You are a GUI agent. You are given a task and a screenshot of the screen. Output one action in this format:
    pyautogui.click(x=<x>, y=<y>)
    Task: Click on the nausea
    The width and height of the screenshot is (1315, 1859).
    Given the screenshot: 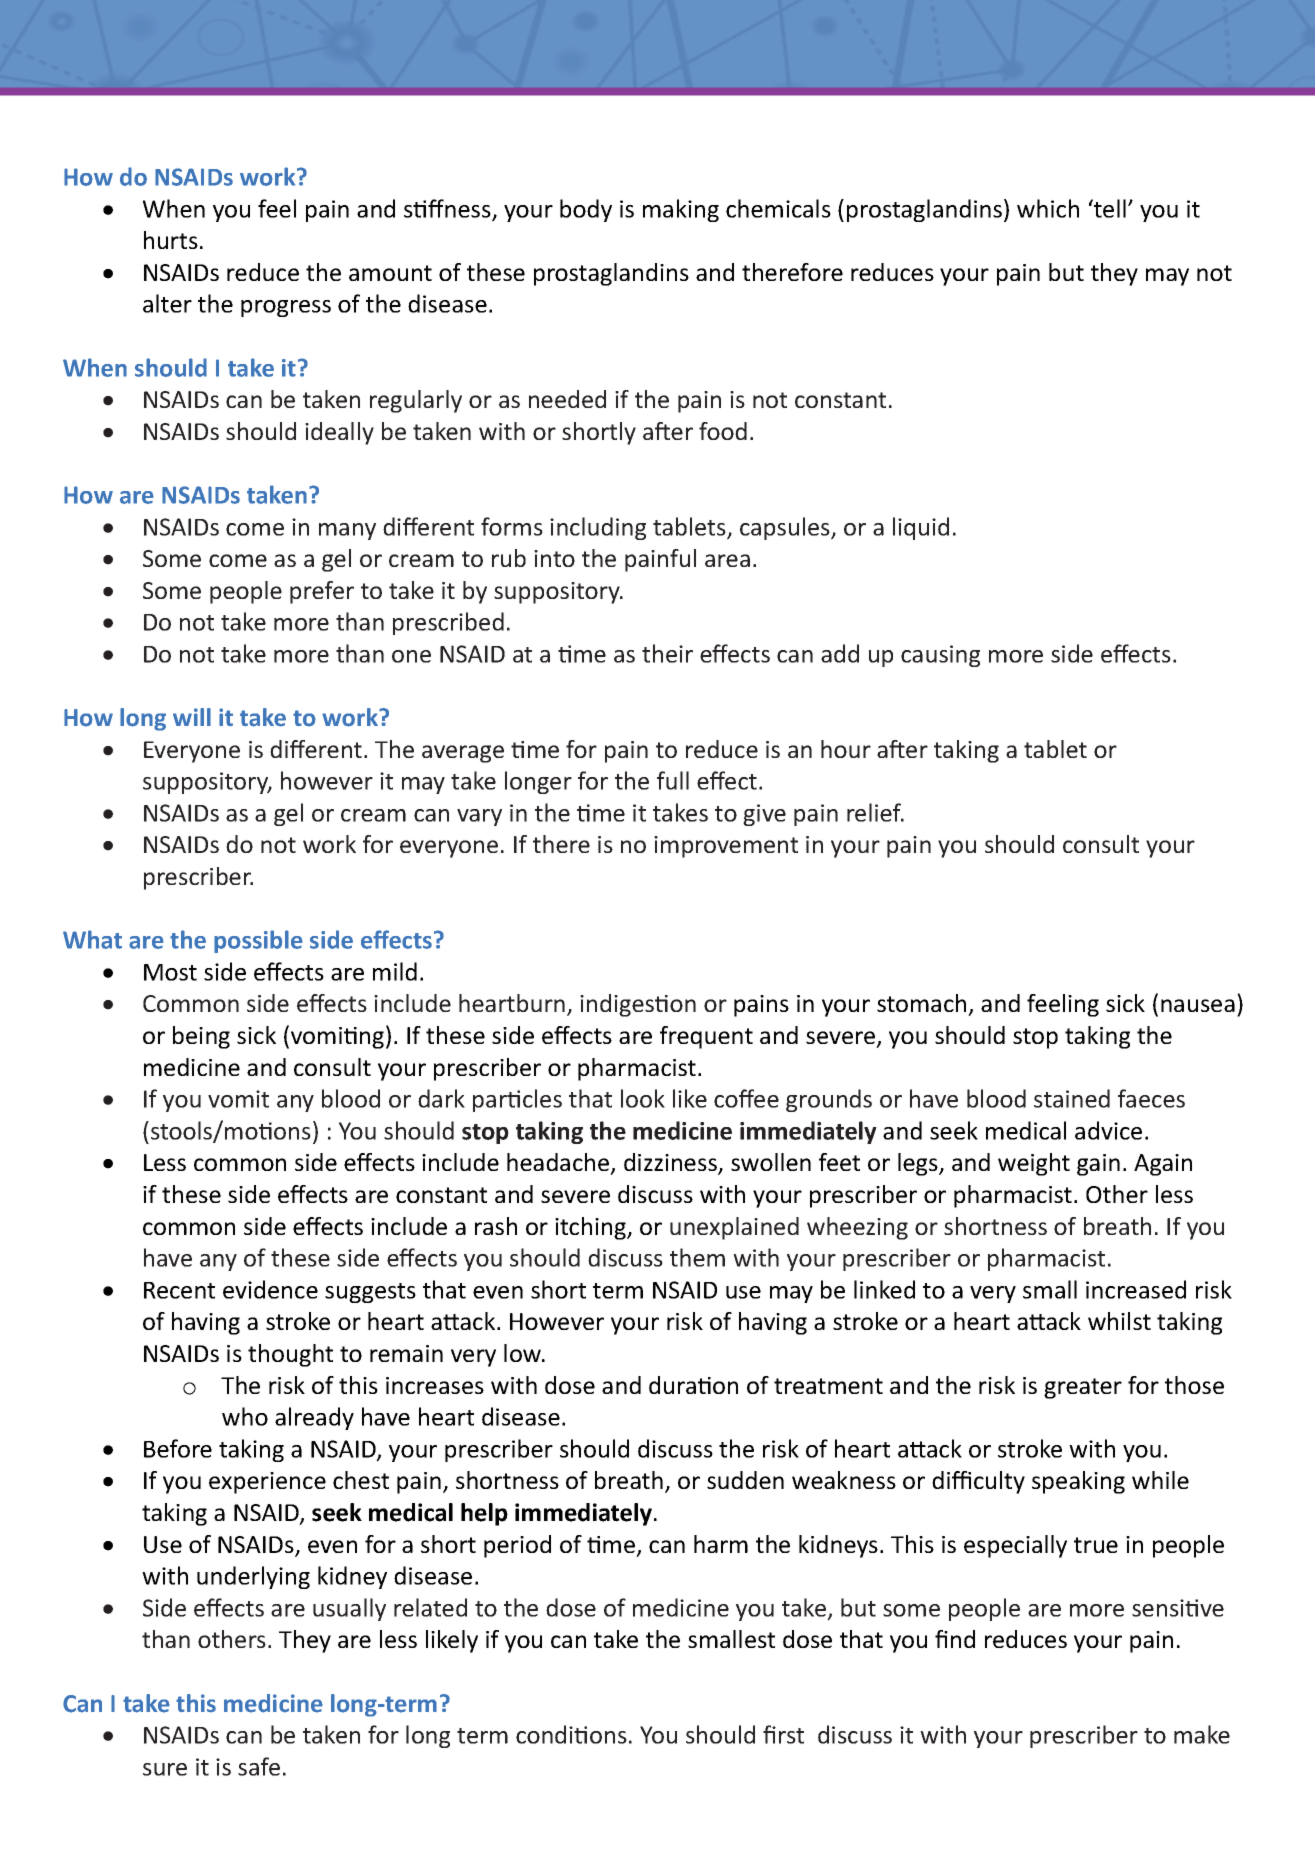 What is the action you would take?
    pyautogui.click(x=1198, y=1005)
